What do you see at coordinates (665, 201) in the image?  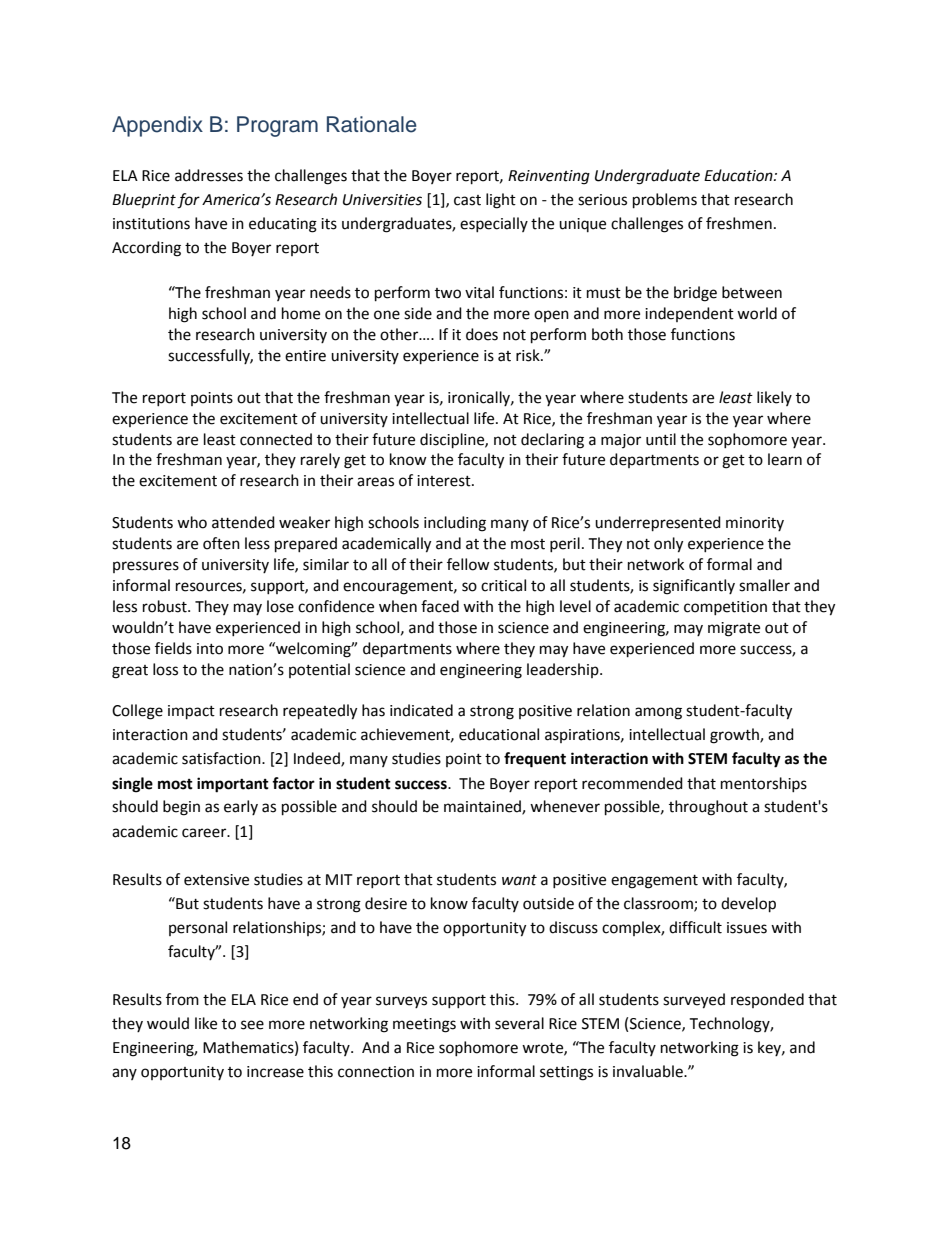 I see `problems` at bounding box center [665, 201].
